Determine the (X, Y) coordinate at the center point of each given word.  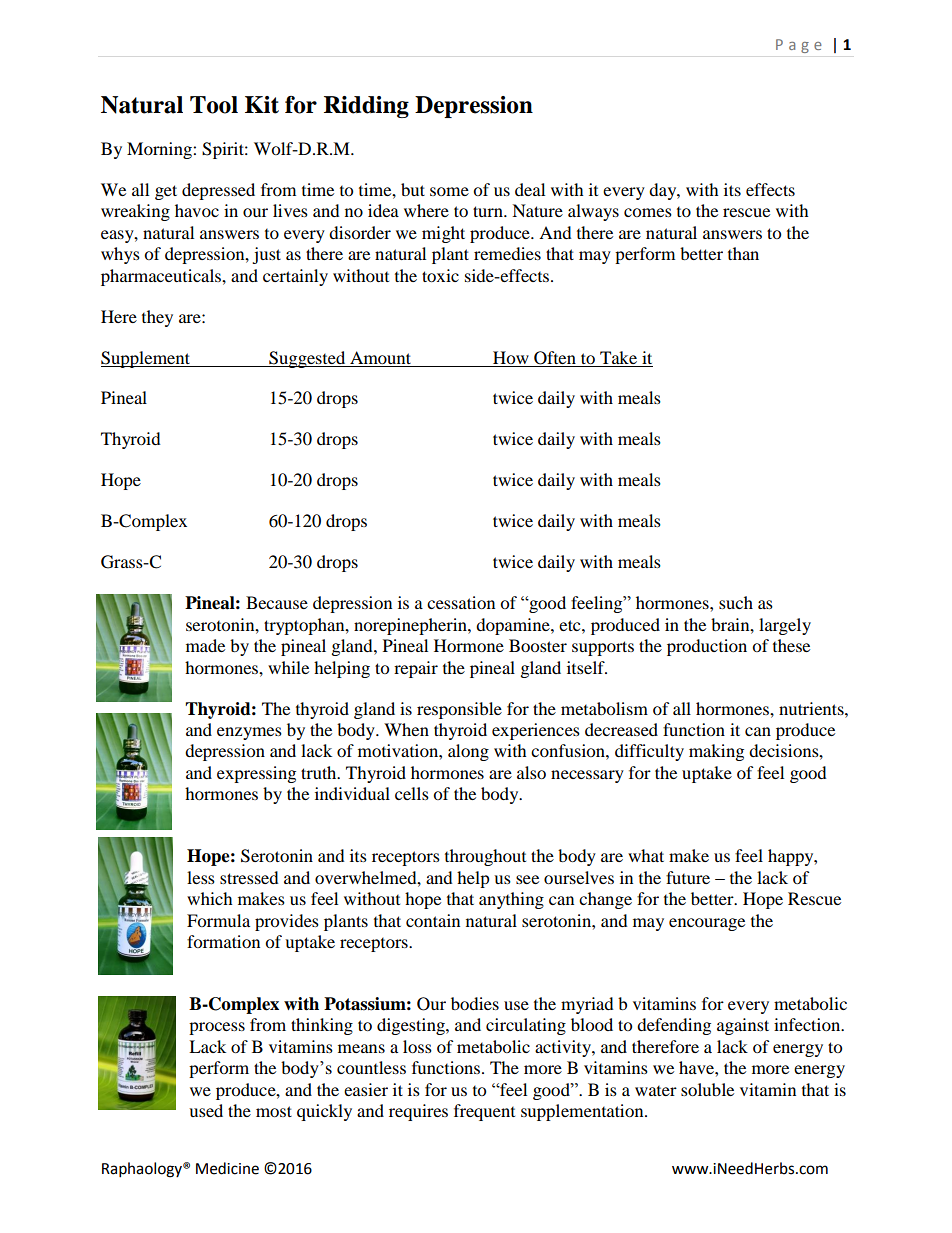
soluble (707, 1089)
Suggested (307, 359)
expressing (256, 774)
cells (412, 793)
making (716, 752)
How (511, 357)
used (206, 1110)
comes (648, 212)
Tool (214, 105)
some (449, 191)
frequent (484, 1112)
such (736, 602)
